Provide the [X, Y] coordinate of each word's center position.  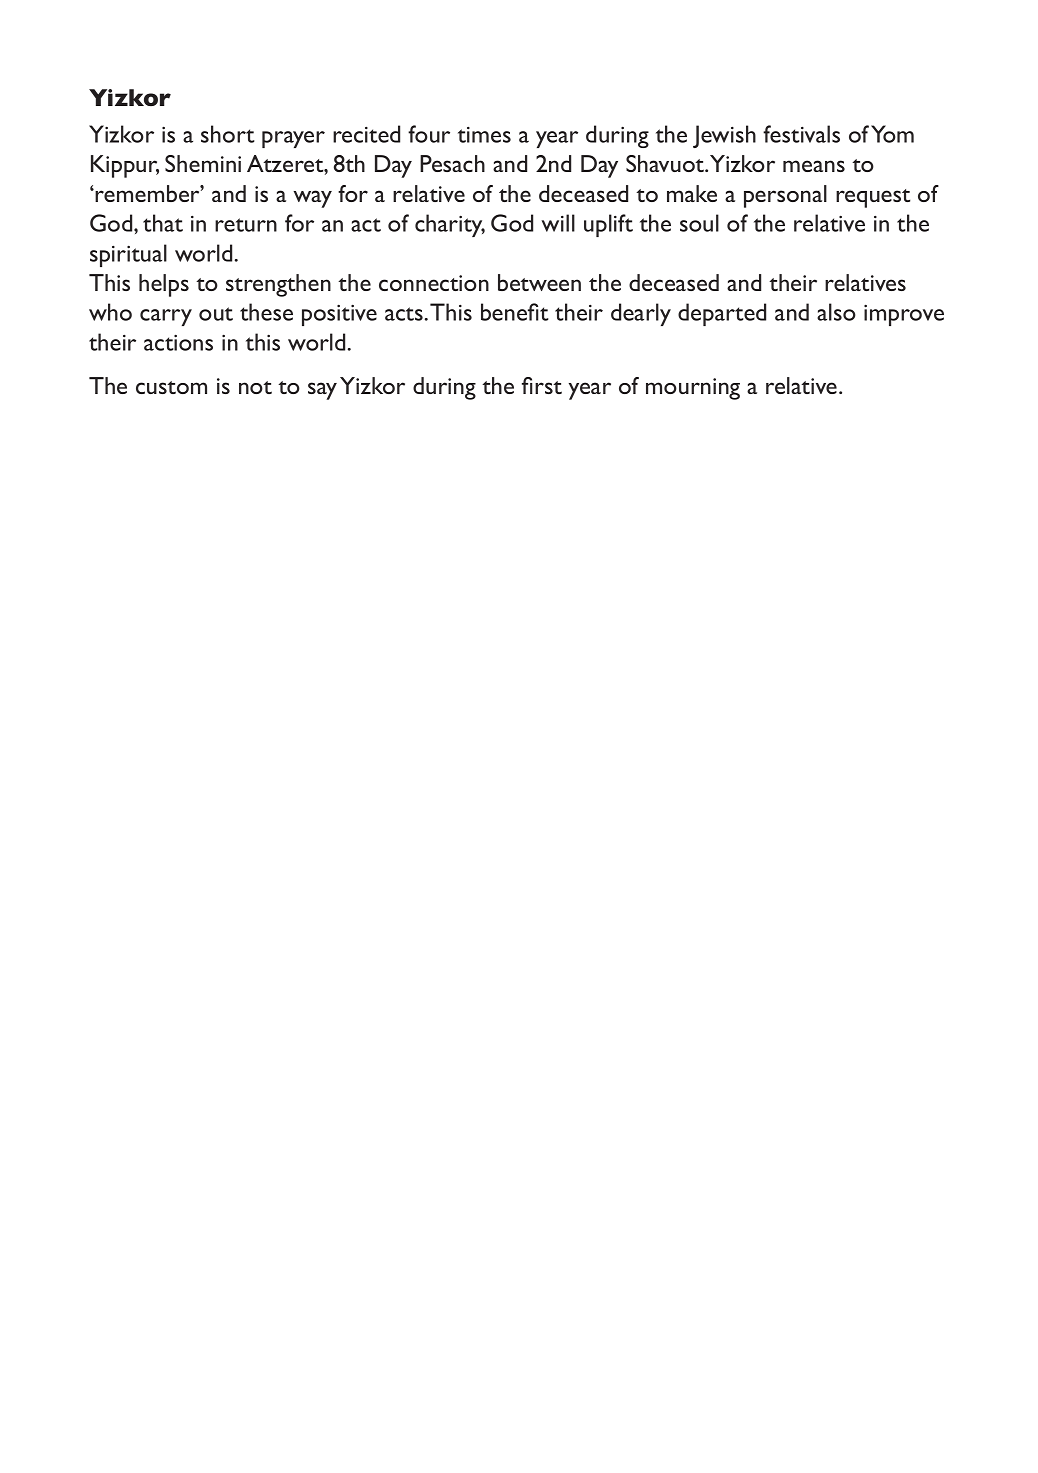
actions [178, 342]
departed [722, 314]
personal [785, 196]
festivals [801, 134]
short [227, 134]
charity [450, 225]
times [484, 135]
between [539, 282]
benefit [514, 312]
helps [164, 285]
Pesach [452, 163]
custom [171, 387]
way [312, 199]
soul [699, 223]
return [246, 225]
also [836, 312]
